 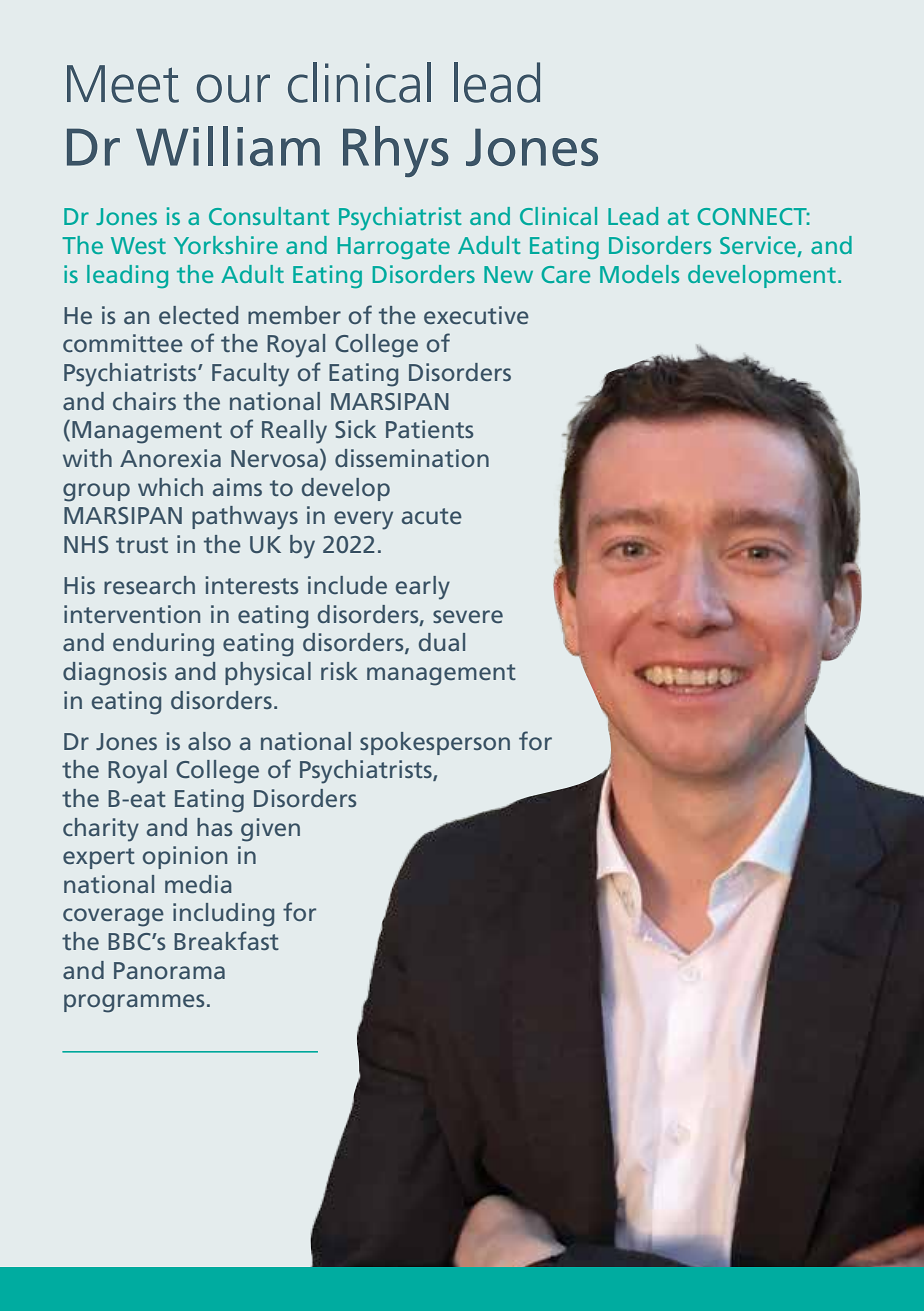 What do you see at coordinates (396, 151) in the document?
I see `Rhys` at bounding box center [396, 151].
